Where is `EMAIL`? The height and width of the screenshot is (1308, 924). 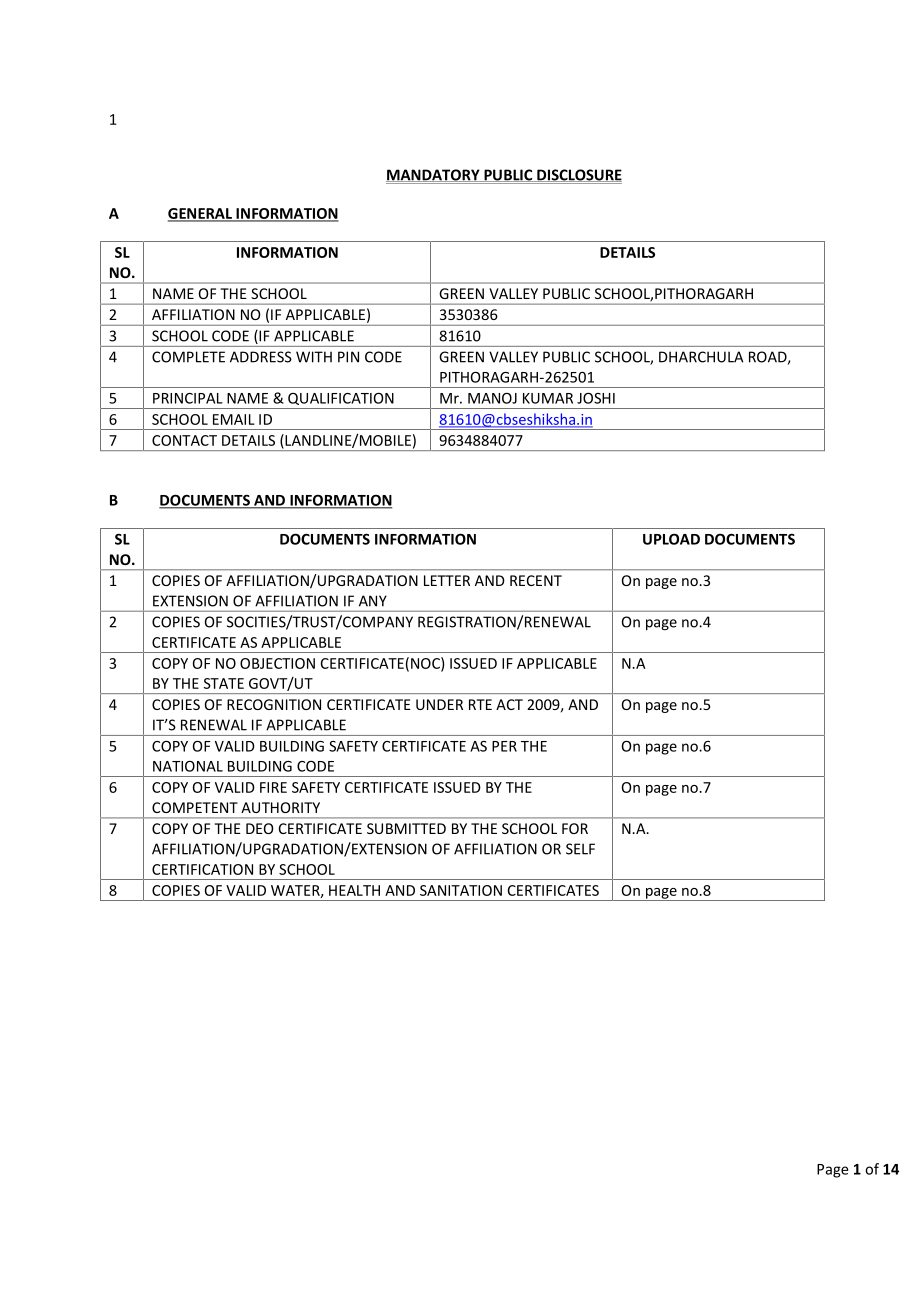 EMAIL is located at coordinates (234, 419).
